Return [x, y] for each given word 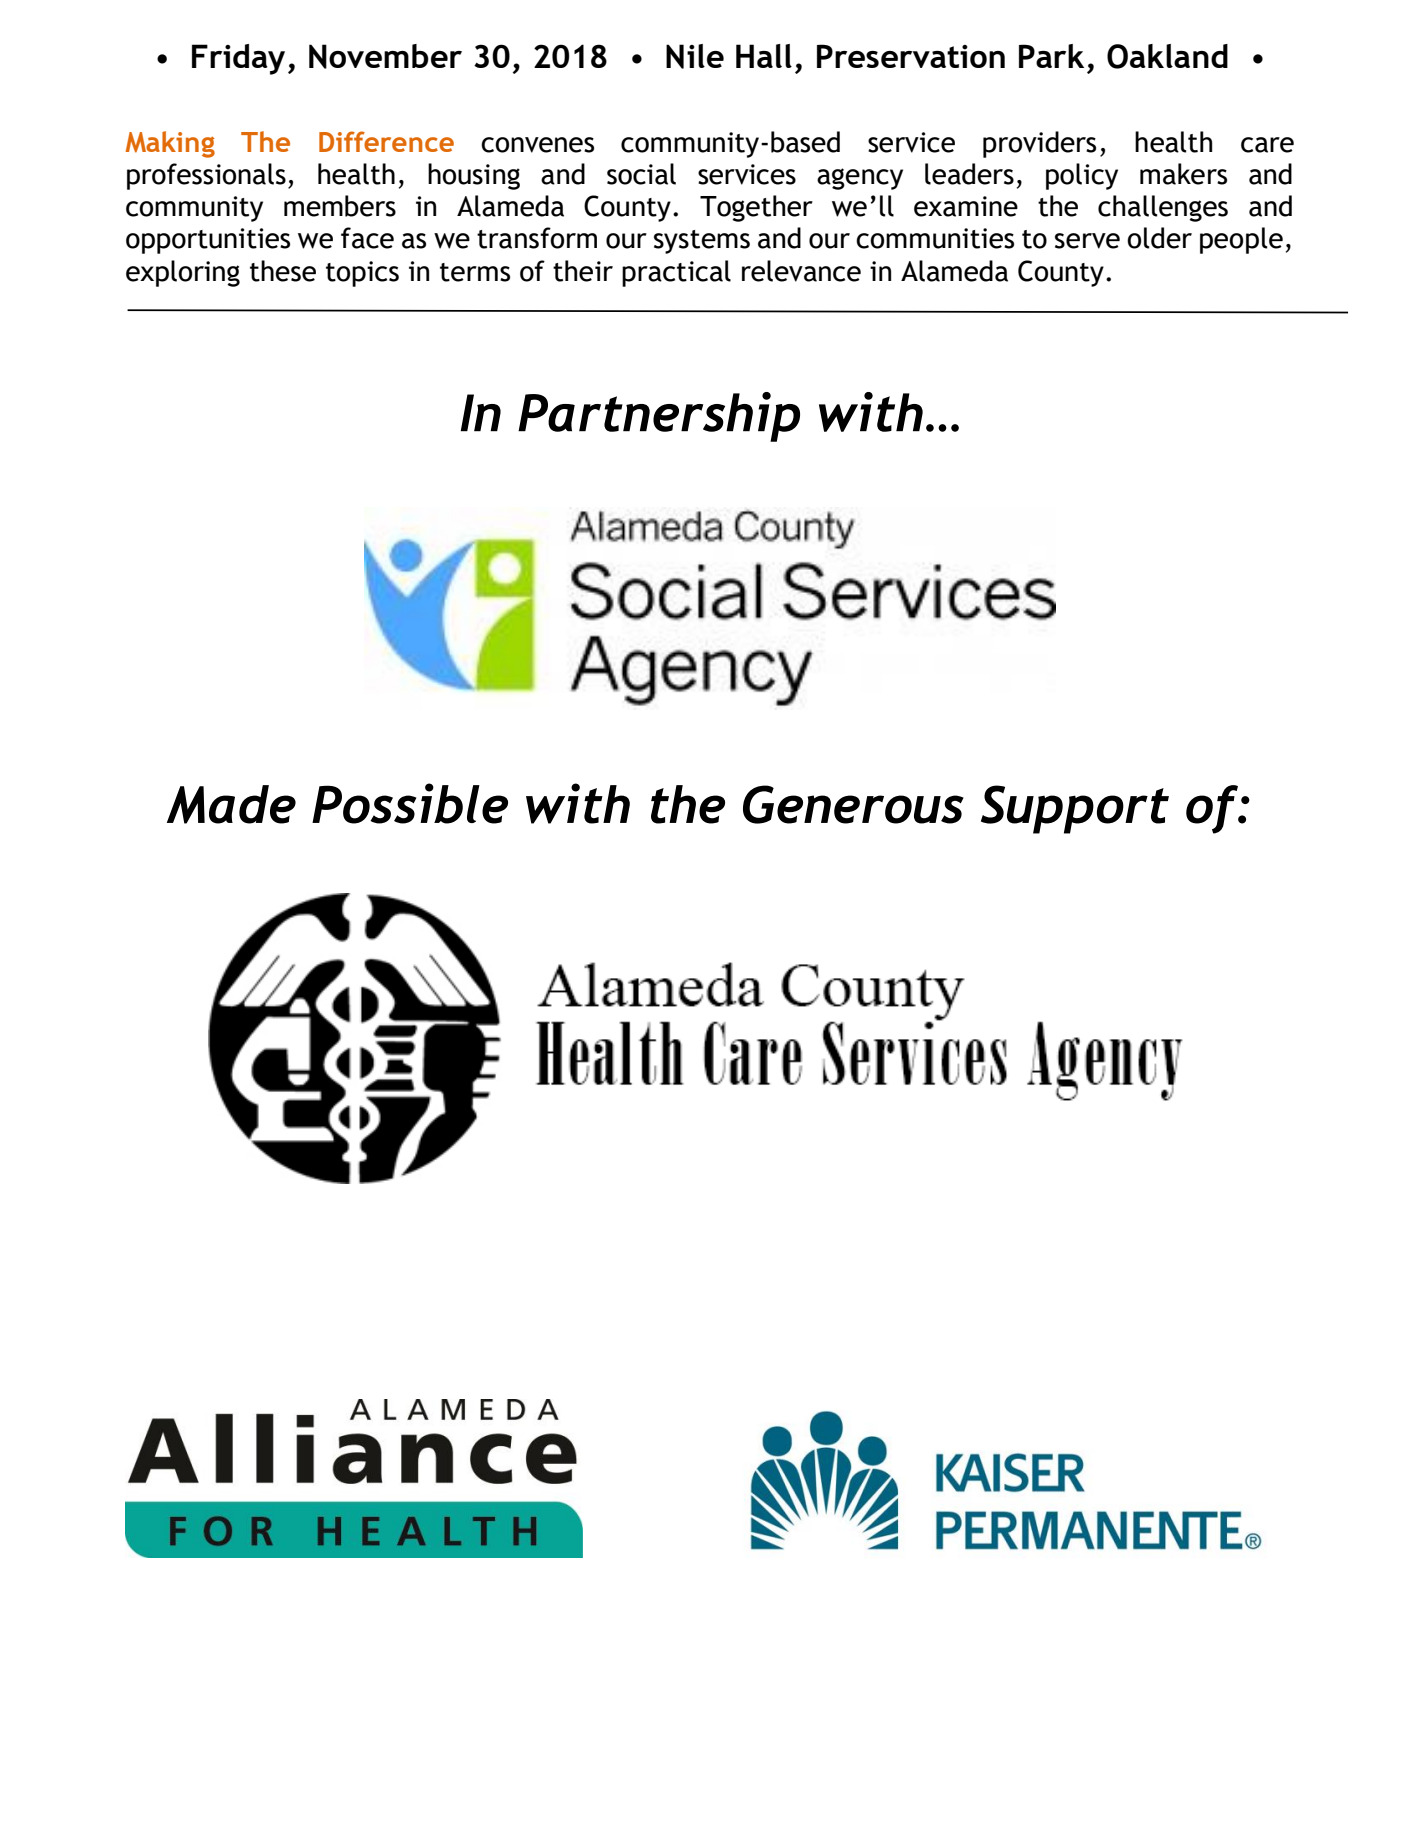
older [1159, 238]
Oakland [1167, 56]
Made [231, 804]
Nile [695, 56]
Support [1075, 809]
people [1241, 240]
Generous [853, 804]
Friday [238, 59]
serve [1087, 241]
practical [676, 273]
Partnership [659, 417]
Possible [410, 803]
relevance [801, 271]
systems [702, 242]
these [283, 271]
